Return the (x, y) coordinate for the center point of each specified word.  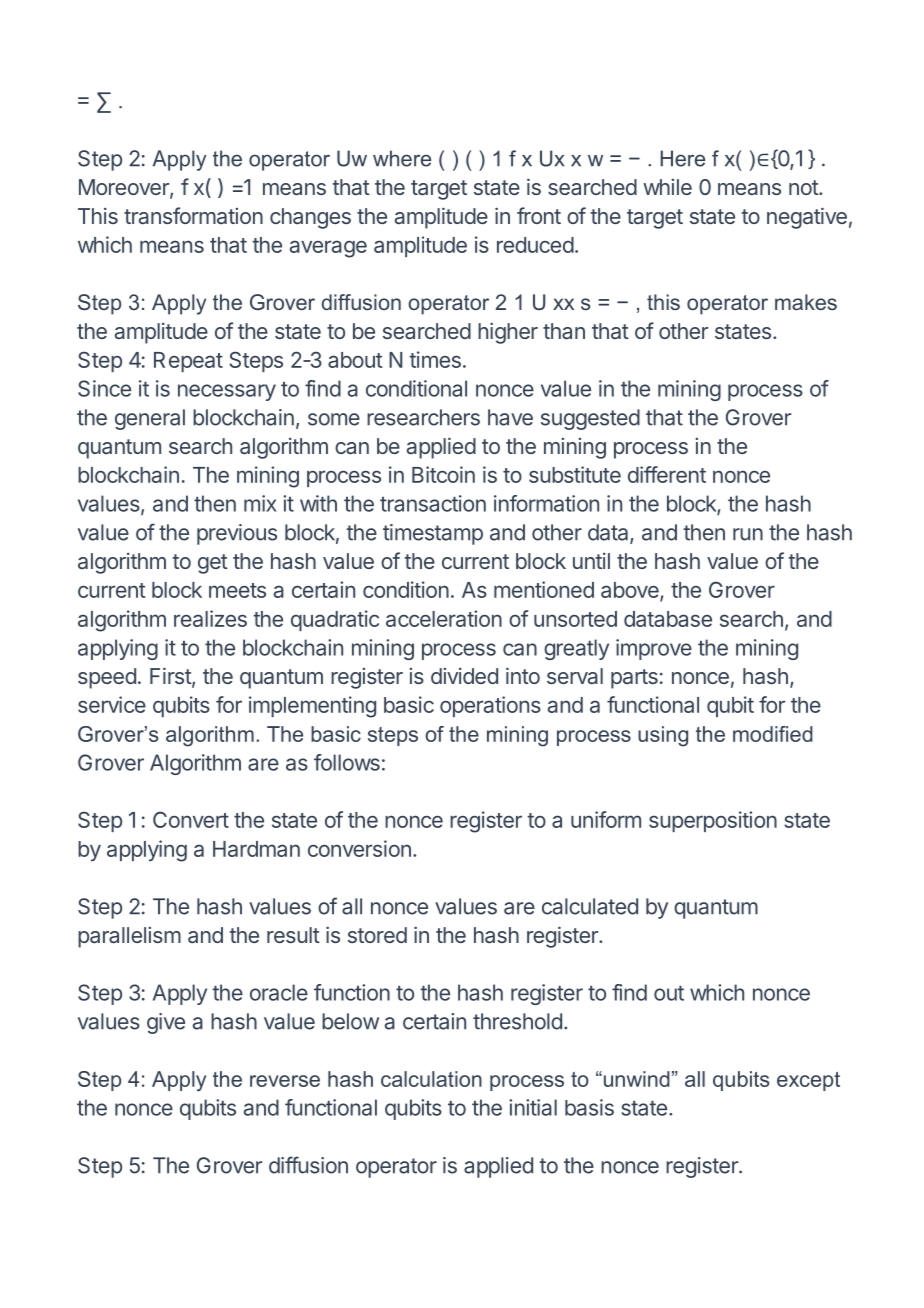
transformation (193, 215)
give (166, 1023)
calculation (431, 1079)
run (748, 534)
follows (347, 762)
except (808, 1081)
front (539, 215)
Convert (191, 819)
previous (237, 534)
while (667, 187)
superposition (713, 821)
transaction (433, 503)
